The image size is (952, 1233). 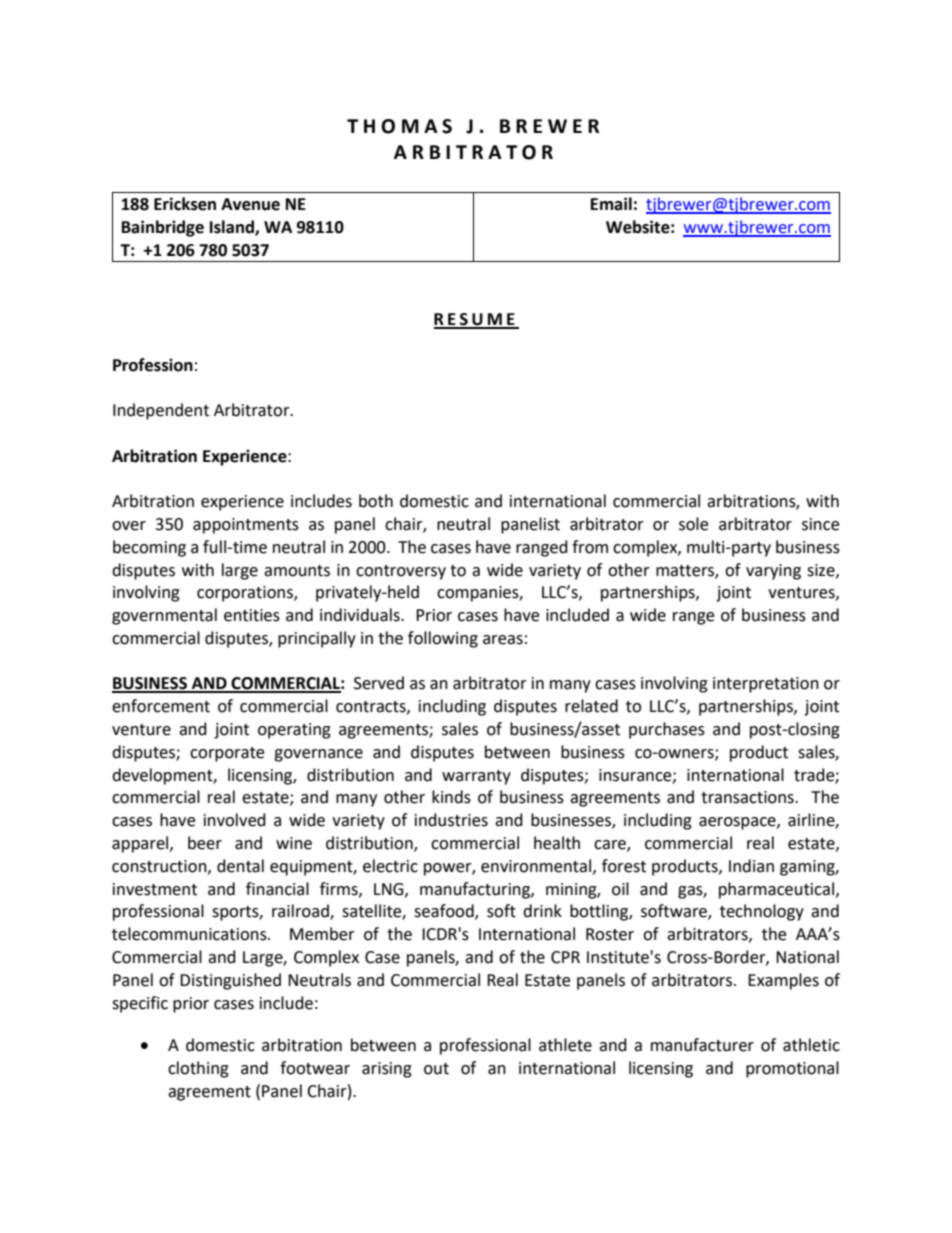 What do you see at coordinates (399, 126) in the page?
I see `THOMAS` at bounding box center [399, 126].
